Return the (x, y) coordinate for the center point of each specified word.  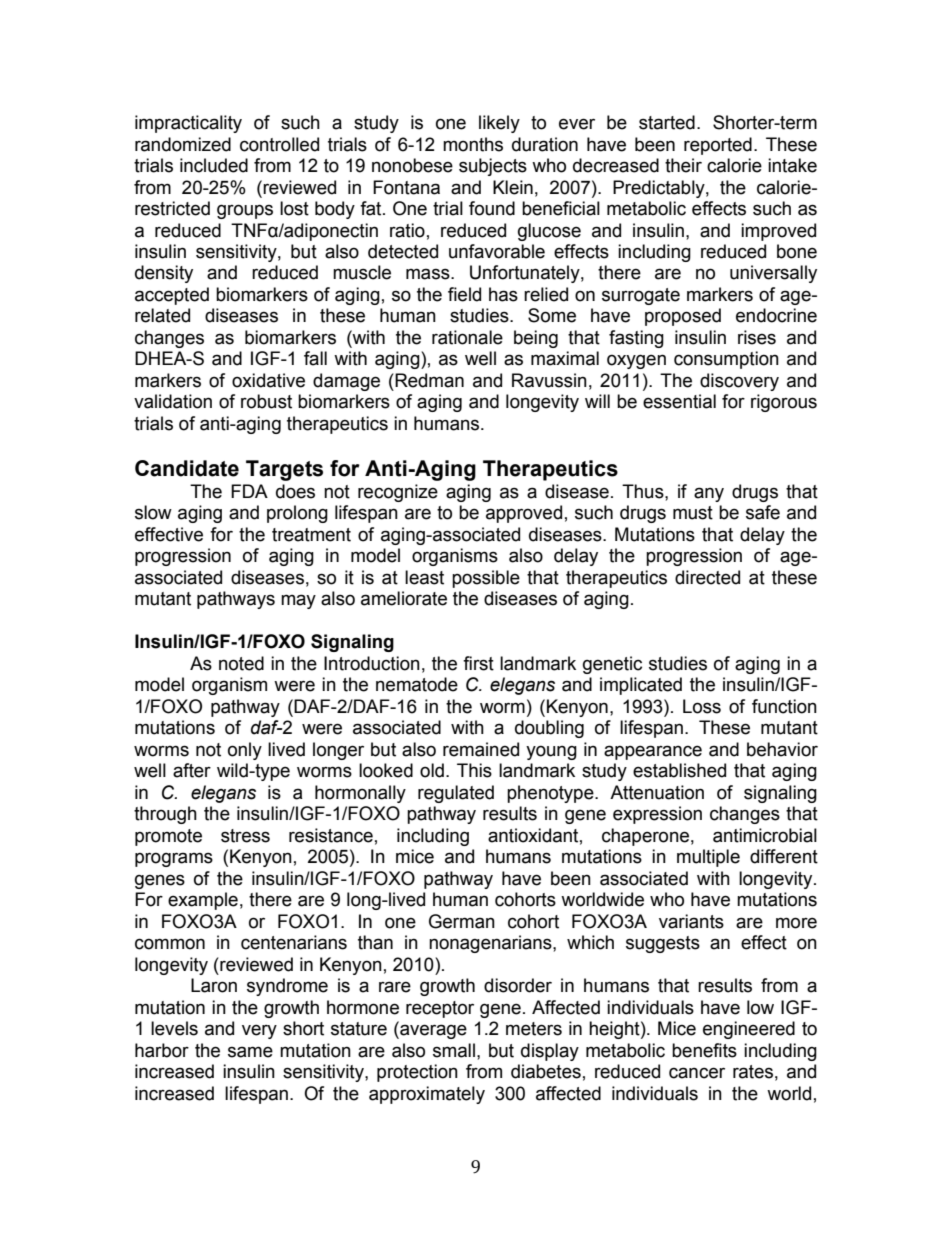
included (214, 165)
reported (718, 146)
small (454, 1050)
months (473, 144)
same (250, 1052)
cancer (697, 1073)
